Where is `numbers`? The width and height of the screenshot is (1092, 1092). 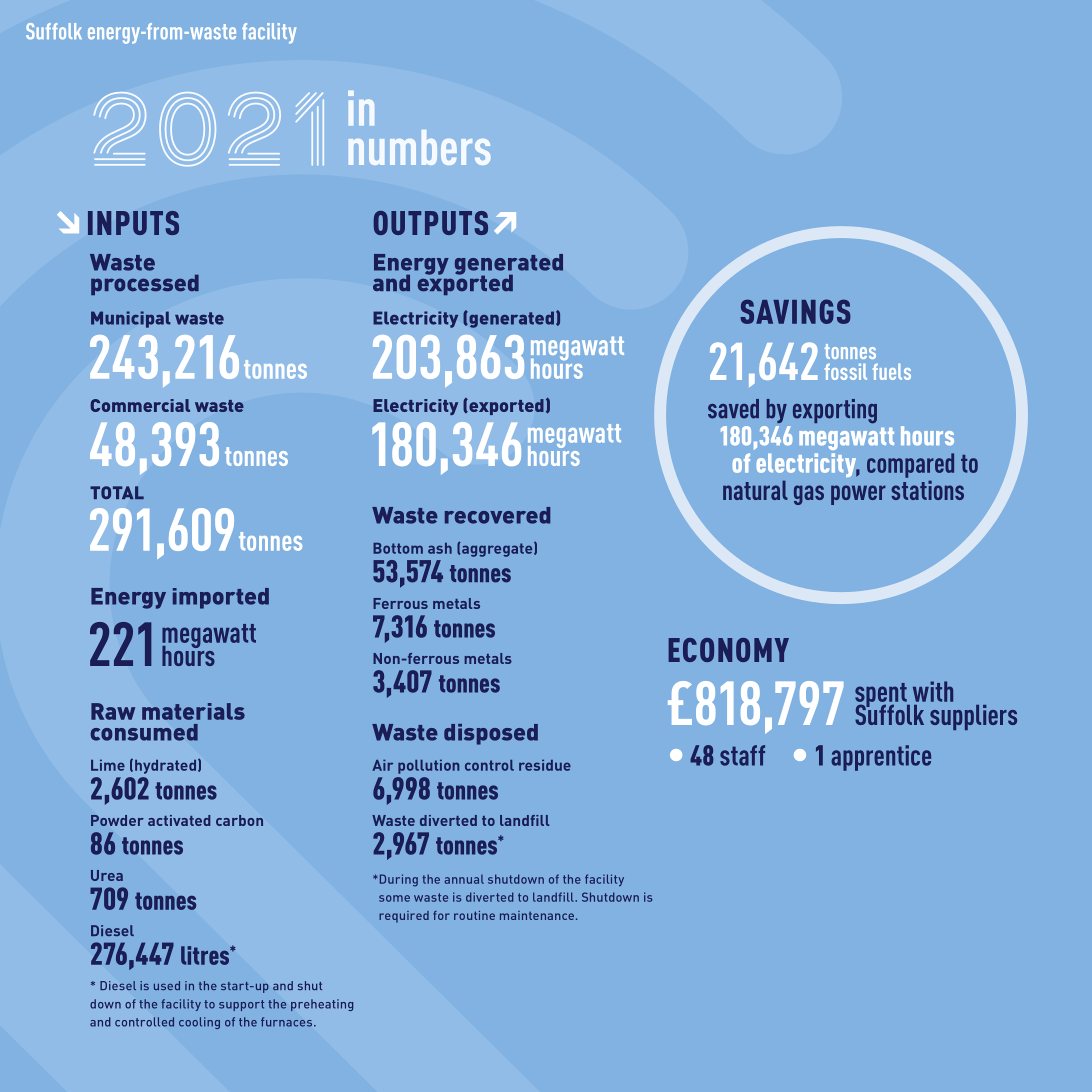
numbers is located at coordinates (419, 147).
